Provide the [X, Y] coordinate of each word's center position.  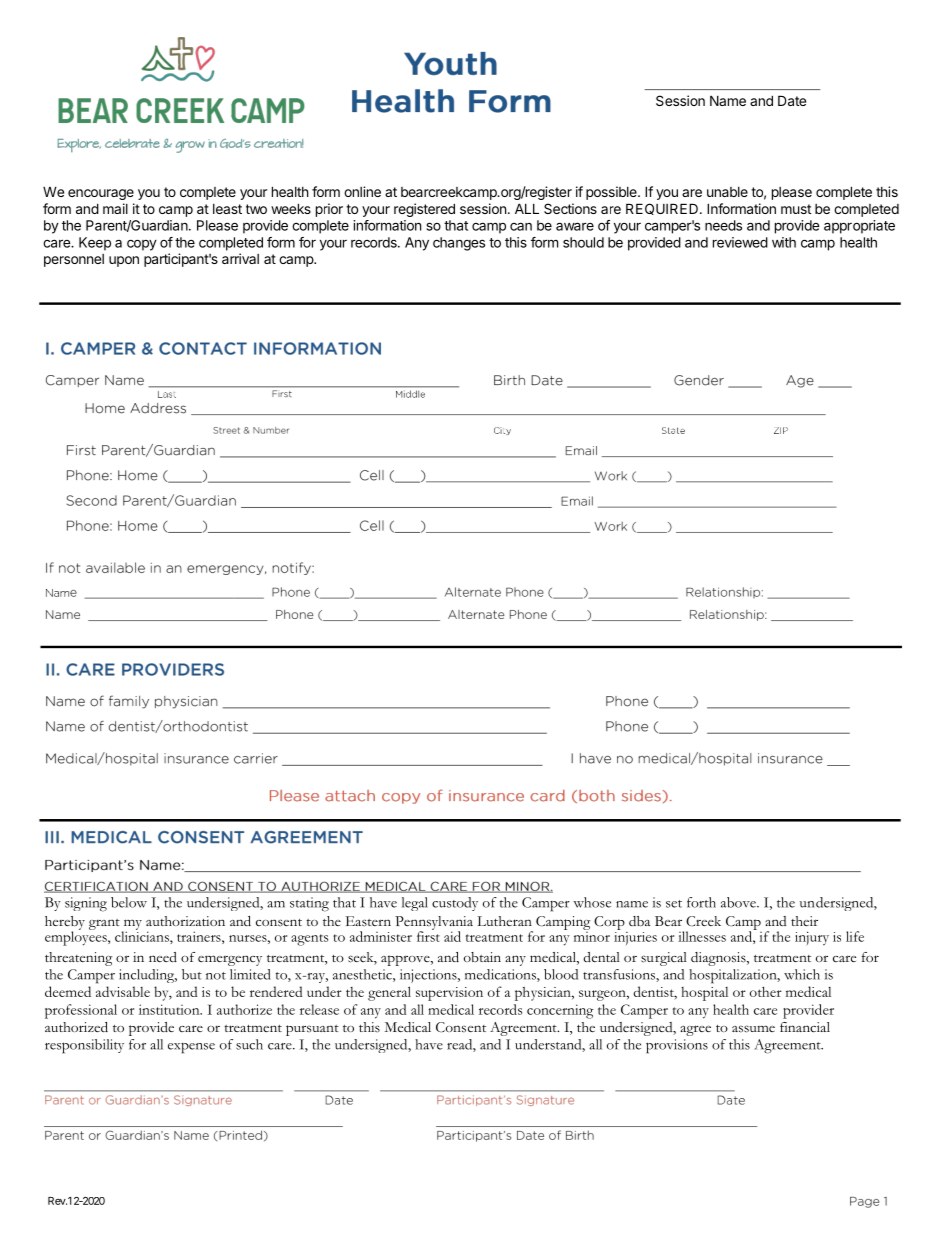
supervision [449, 994]
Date [792, 100]
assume [753, 1029]
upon [124, 261]
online [362, 191]
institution [170, 1009]
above [739, 902]
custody [455, 904]
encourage [101, 194]
